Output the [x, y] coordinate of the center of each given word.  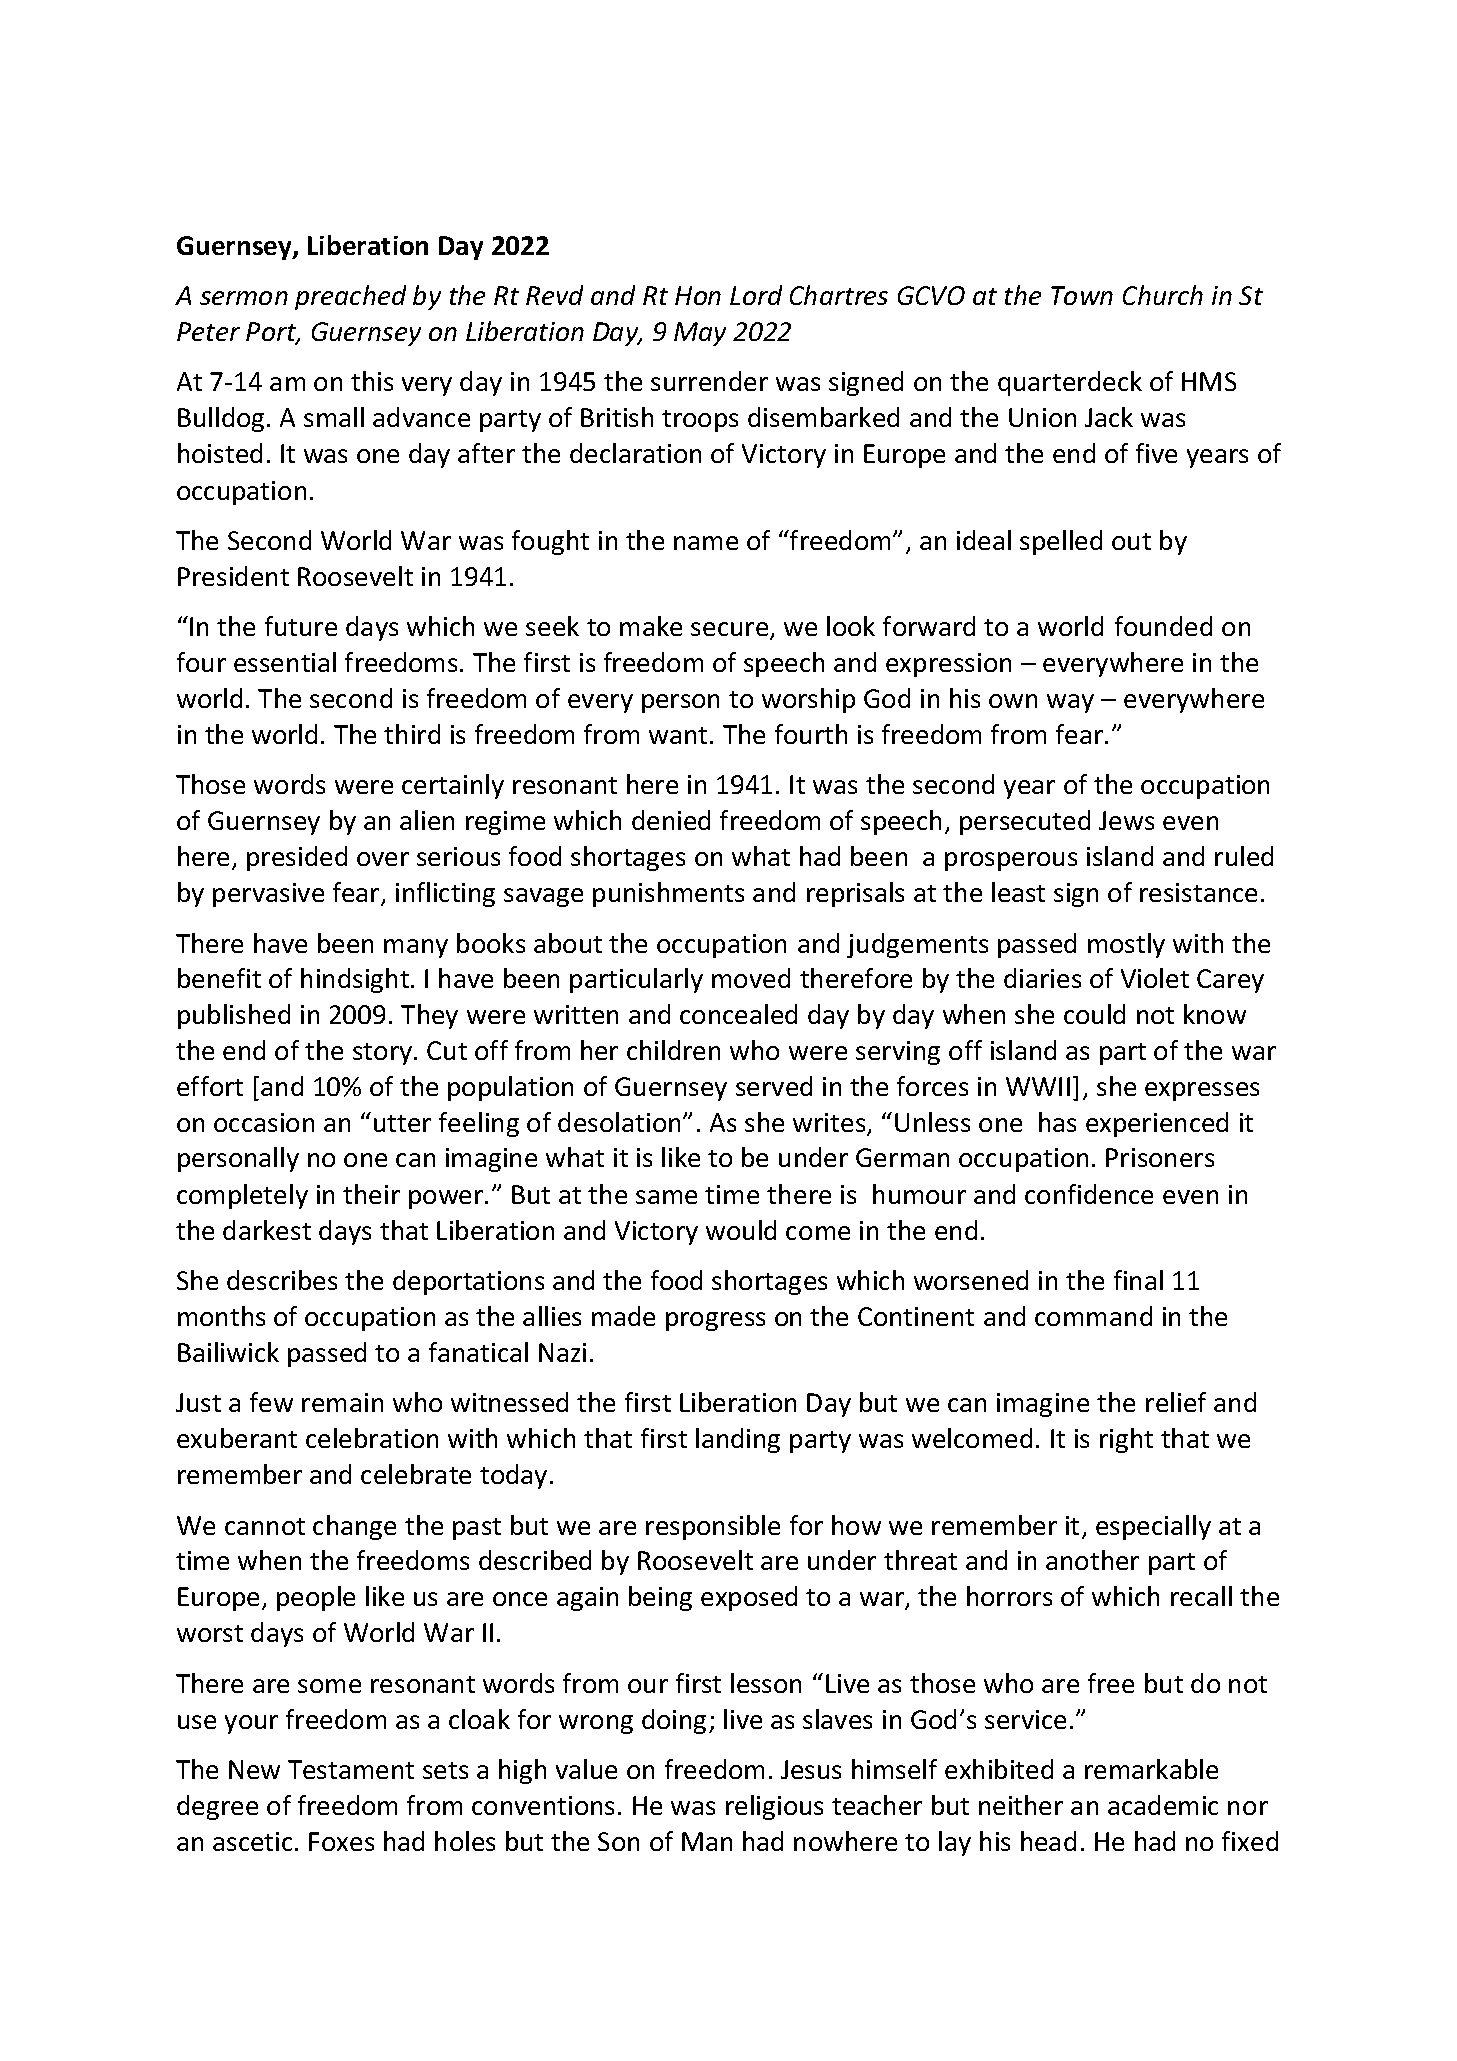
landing [738, 1440]
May [700, 334]
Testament [351, 1769]
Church [1163, 295]
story [384, 1054]
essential [285, 662]
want [678, 735]
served [774, 1086]
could [1094, 1014]
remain [342, 1402]
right [1126, 1440]
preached [350, 297]
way [1070, 703]
